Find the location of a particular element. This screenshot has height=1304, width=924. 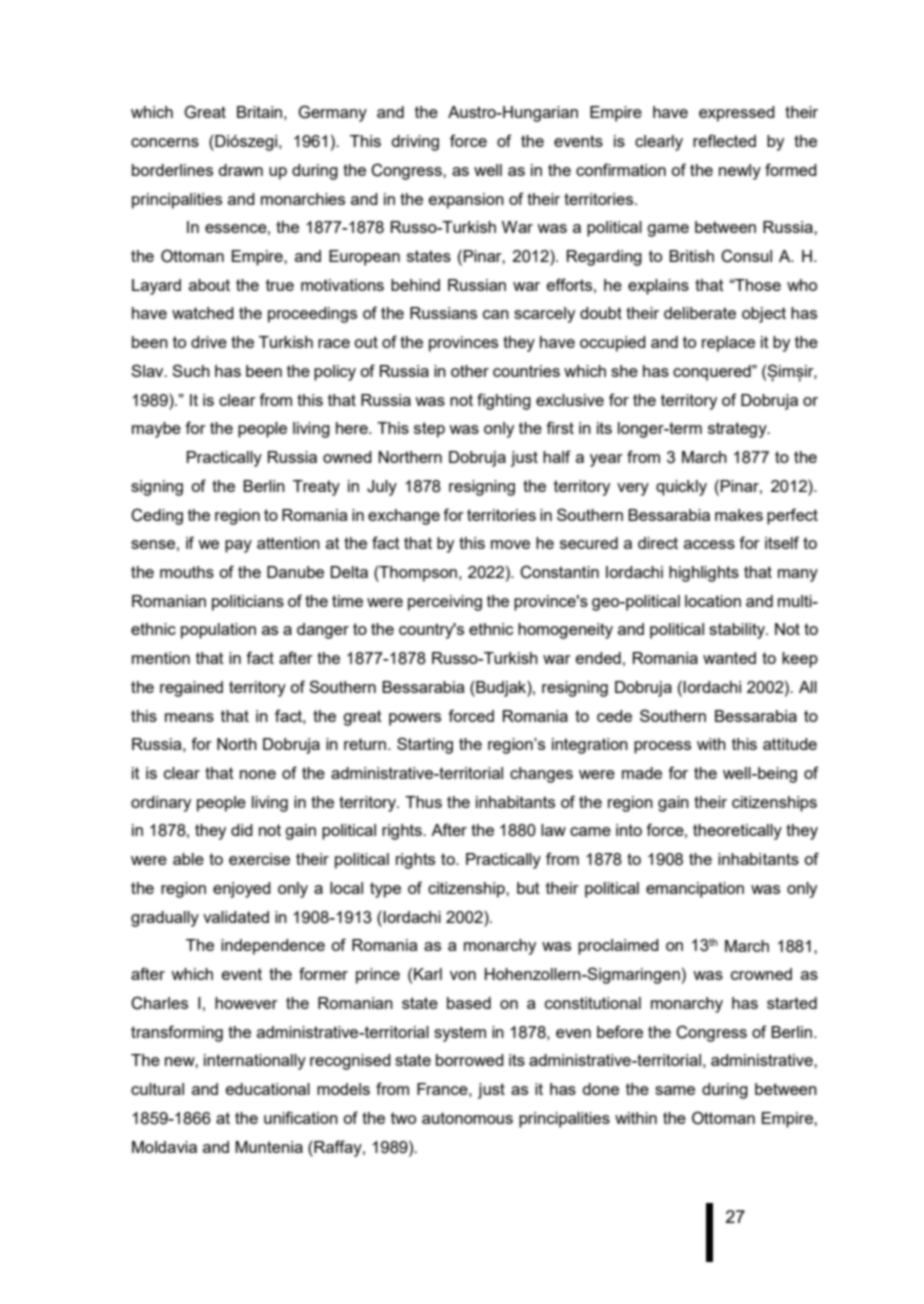

location is located at coordinates (713, 601).
